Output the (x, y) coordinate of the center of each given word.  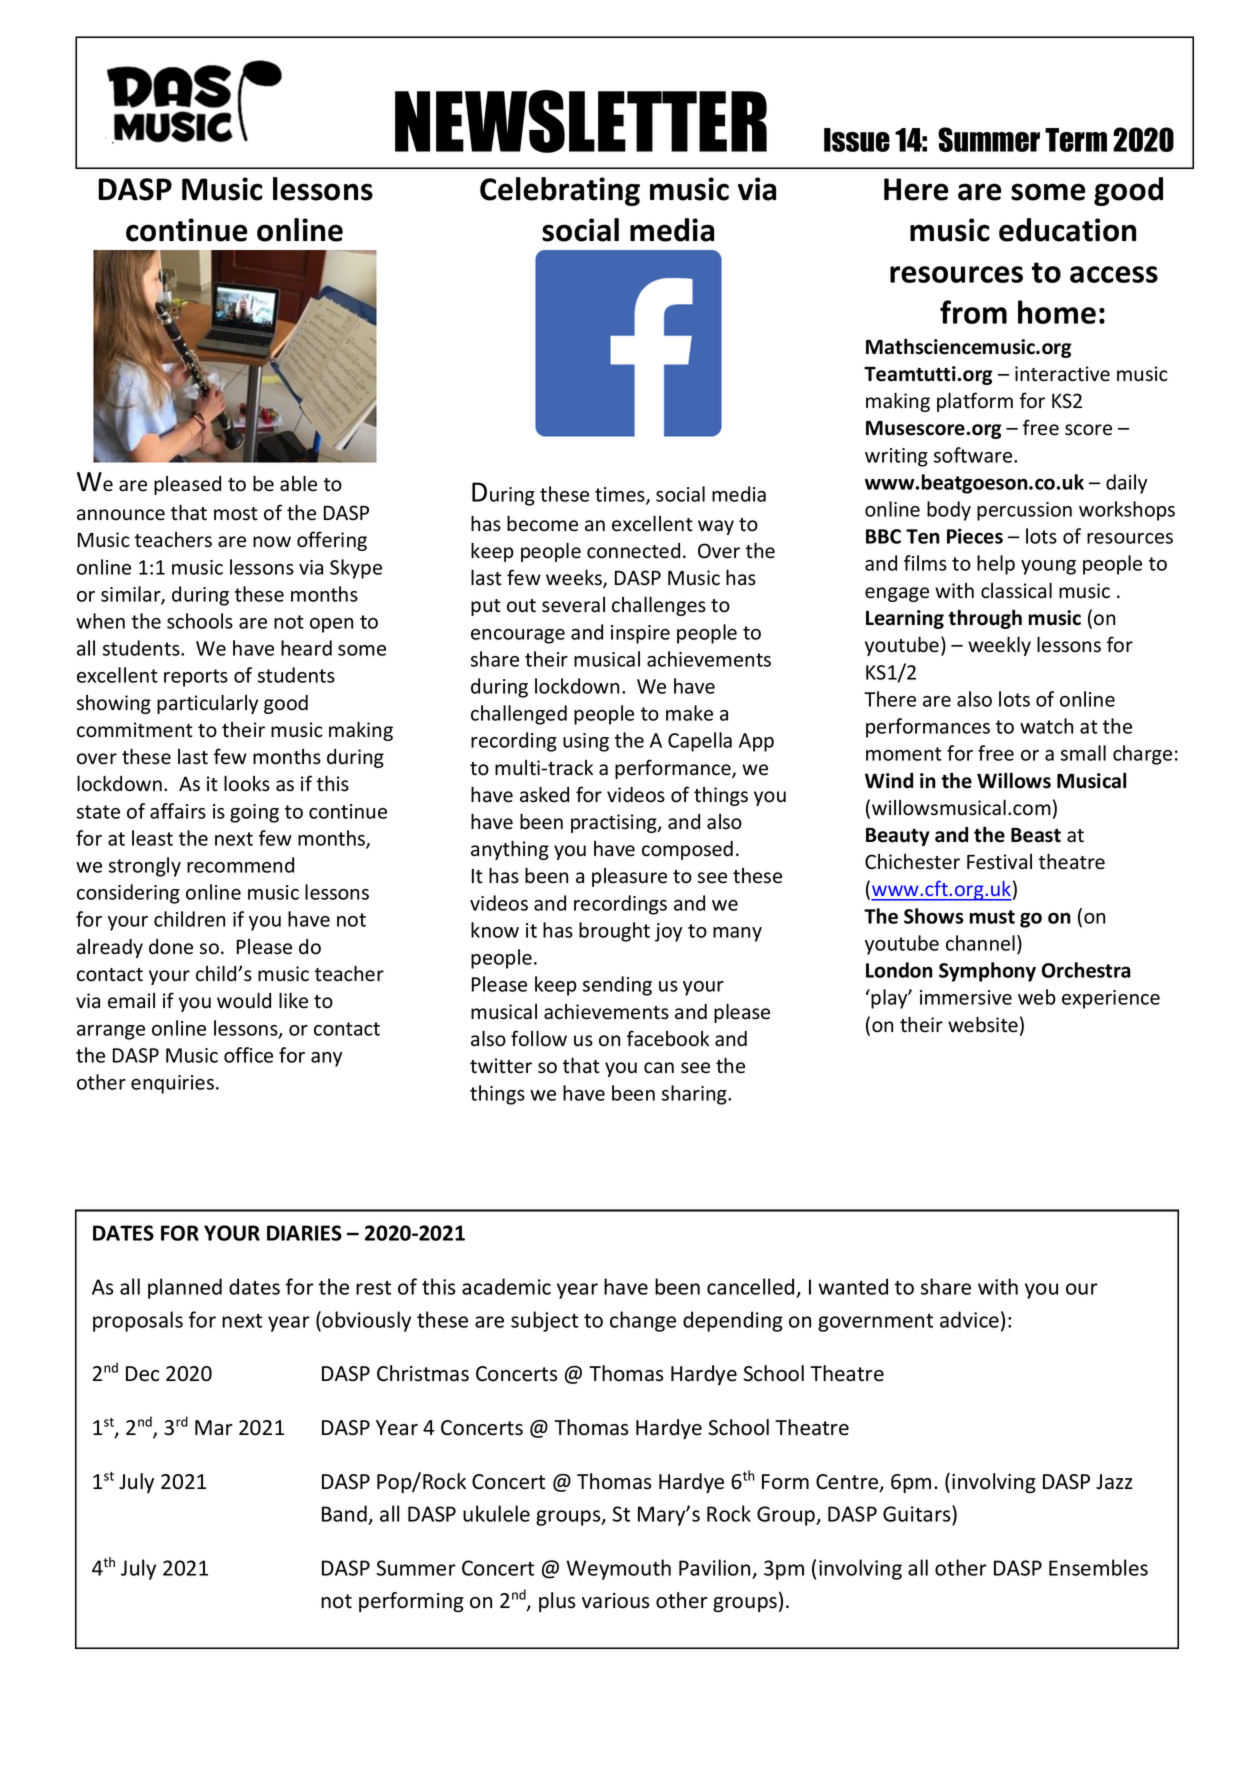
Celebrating (560, 191)
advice (969, 1319)
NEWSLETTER (581, 121)
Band (344, 1513)
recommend (240, 865)
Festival (999, 862)
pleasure (629, 877)
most (236, 514)
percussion (1024, 511)
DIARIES (304, 1233)
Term (1076, 140)
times (621, 496)
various (615, 1601)
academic (506, 1286)
